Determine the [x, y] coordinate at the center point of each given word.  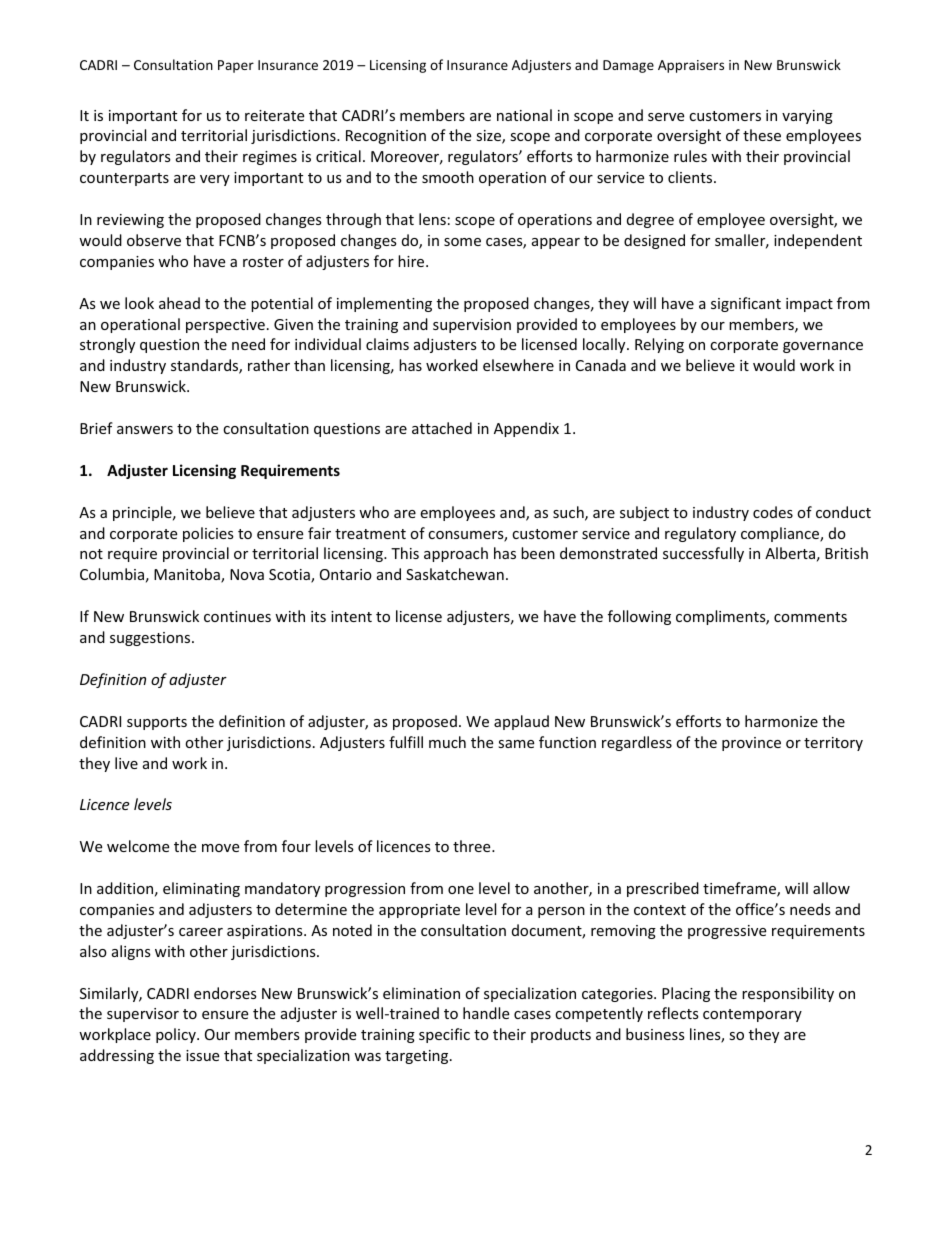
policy [177, 1035]
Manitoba [188, 575]
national [524, 115]
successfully [703, 554]
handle [486, 1013]
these [762, 135]
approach [456, 554]
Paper [236, 66]
